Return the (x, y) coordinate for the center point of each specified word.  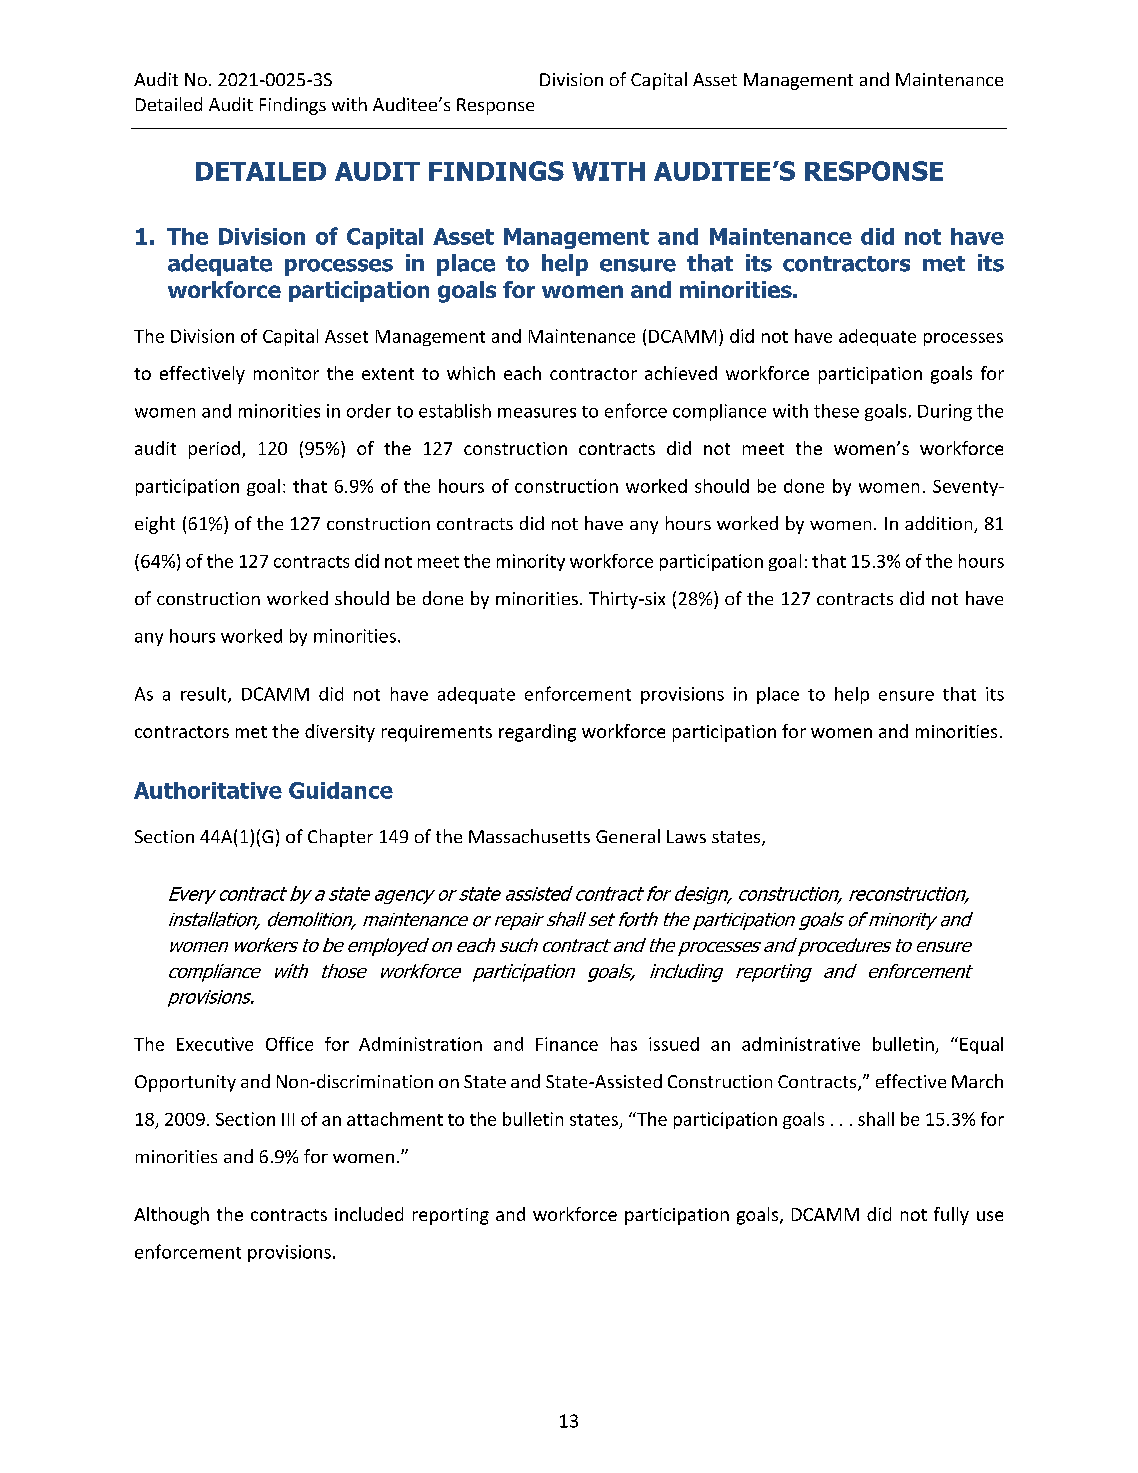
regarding (537, 733)
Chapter (340, 838)
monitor (286, 373)
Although (171, 1216)
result (205, 695)
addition (940, 524)
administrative (801, 1044)
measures (537, 413)
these (836, 411)
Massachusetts (529, 836)
